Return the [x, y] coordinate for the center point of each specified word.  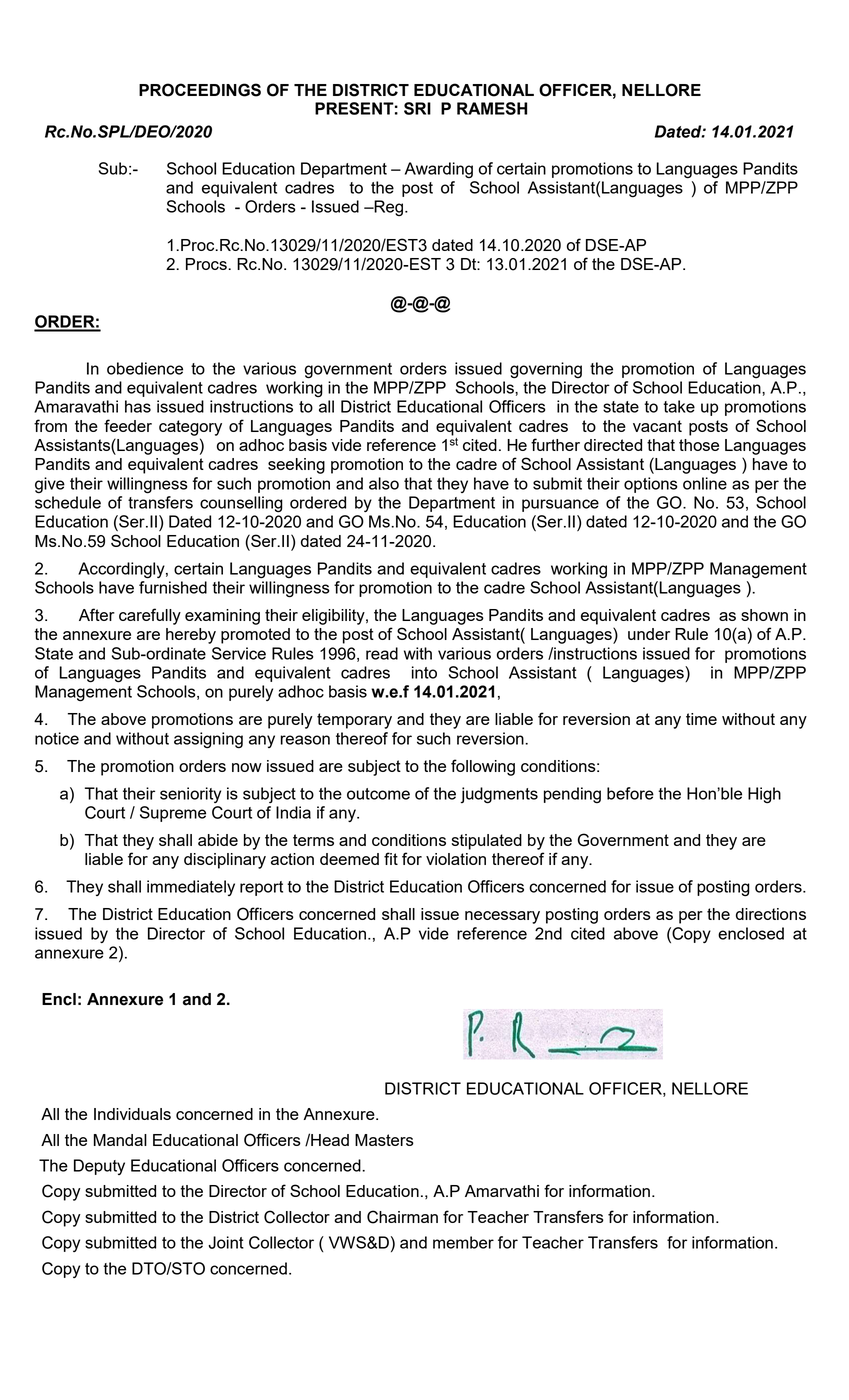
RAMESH [492, 108]
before [630, 793]
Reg [389, 208]
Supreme [173, 814]
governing [546, 370]
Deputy [99, 1167]
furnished [173, 587]
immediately [191, 888]
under [649, 634]
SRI [417, 108]
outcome [378, 794]
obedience [145, 368]
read [382, 653]
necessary [502, 917]
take [679, 406]
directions [771, 914]
